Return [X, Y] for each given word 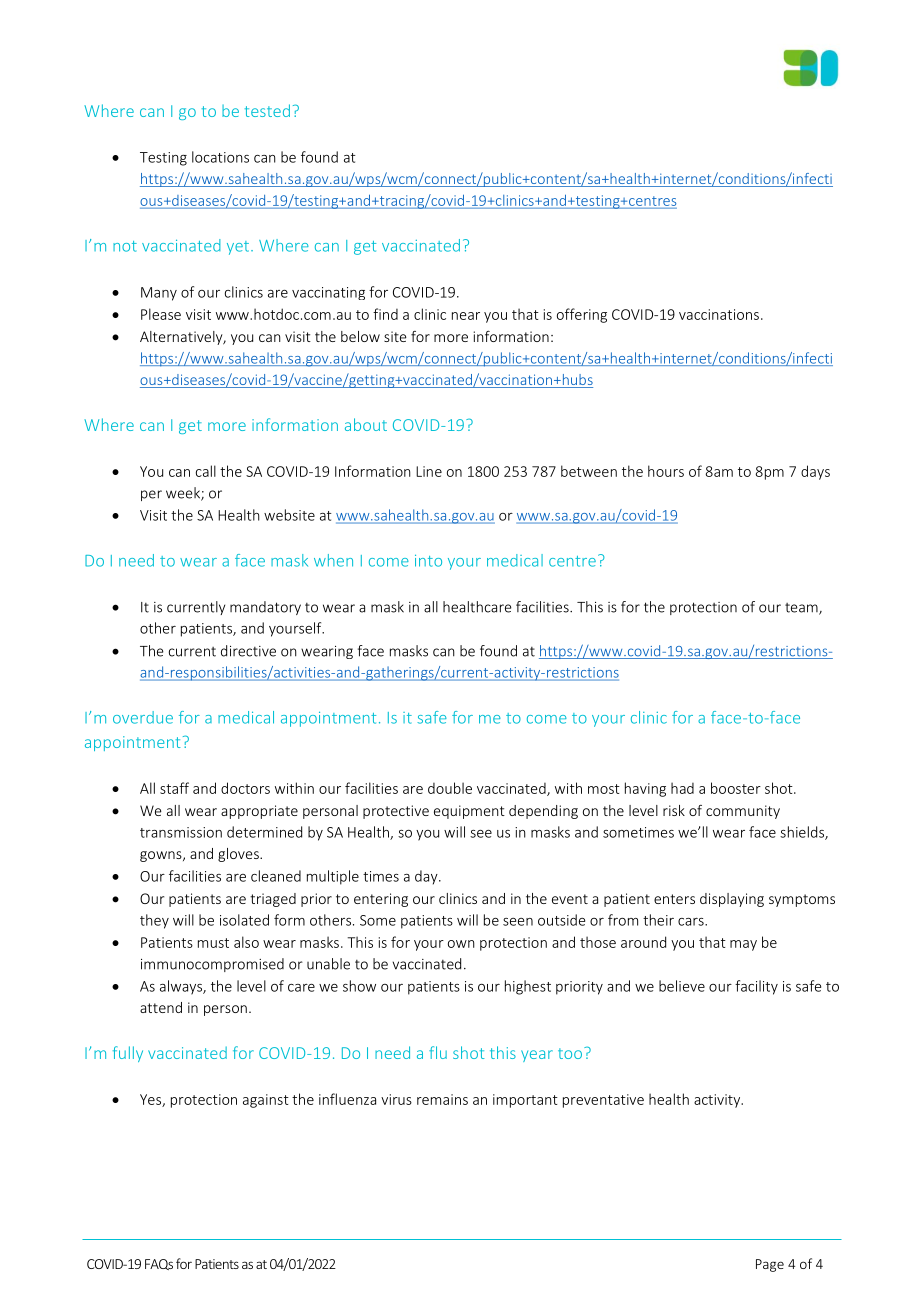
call [206, 471]
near [466, 316]
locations [220, 157]
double [450, 788]
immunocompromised [212, 965]
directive [248, 651]
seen [518, 922]
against [266, 1101]
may [743, 945]
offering [582, 315]
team [802, 609]
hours [666, 471]
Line [429, 471]
